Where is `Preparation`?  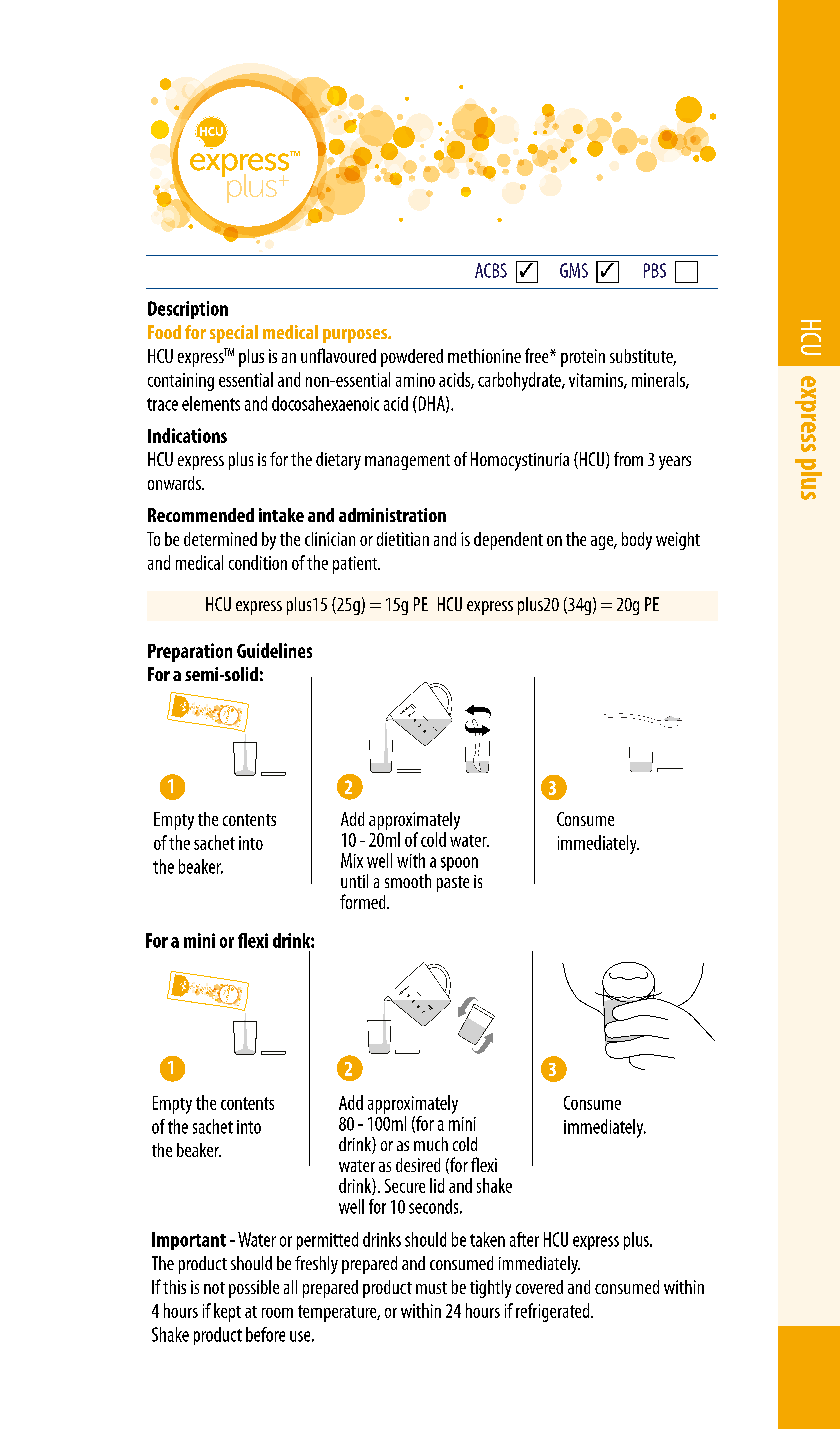 Preparation is located at coordinates (190, 652).
